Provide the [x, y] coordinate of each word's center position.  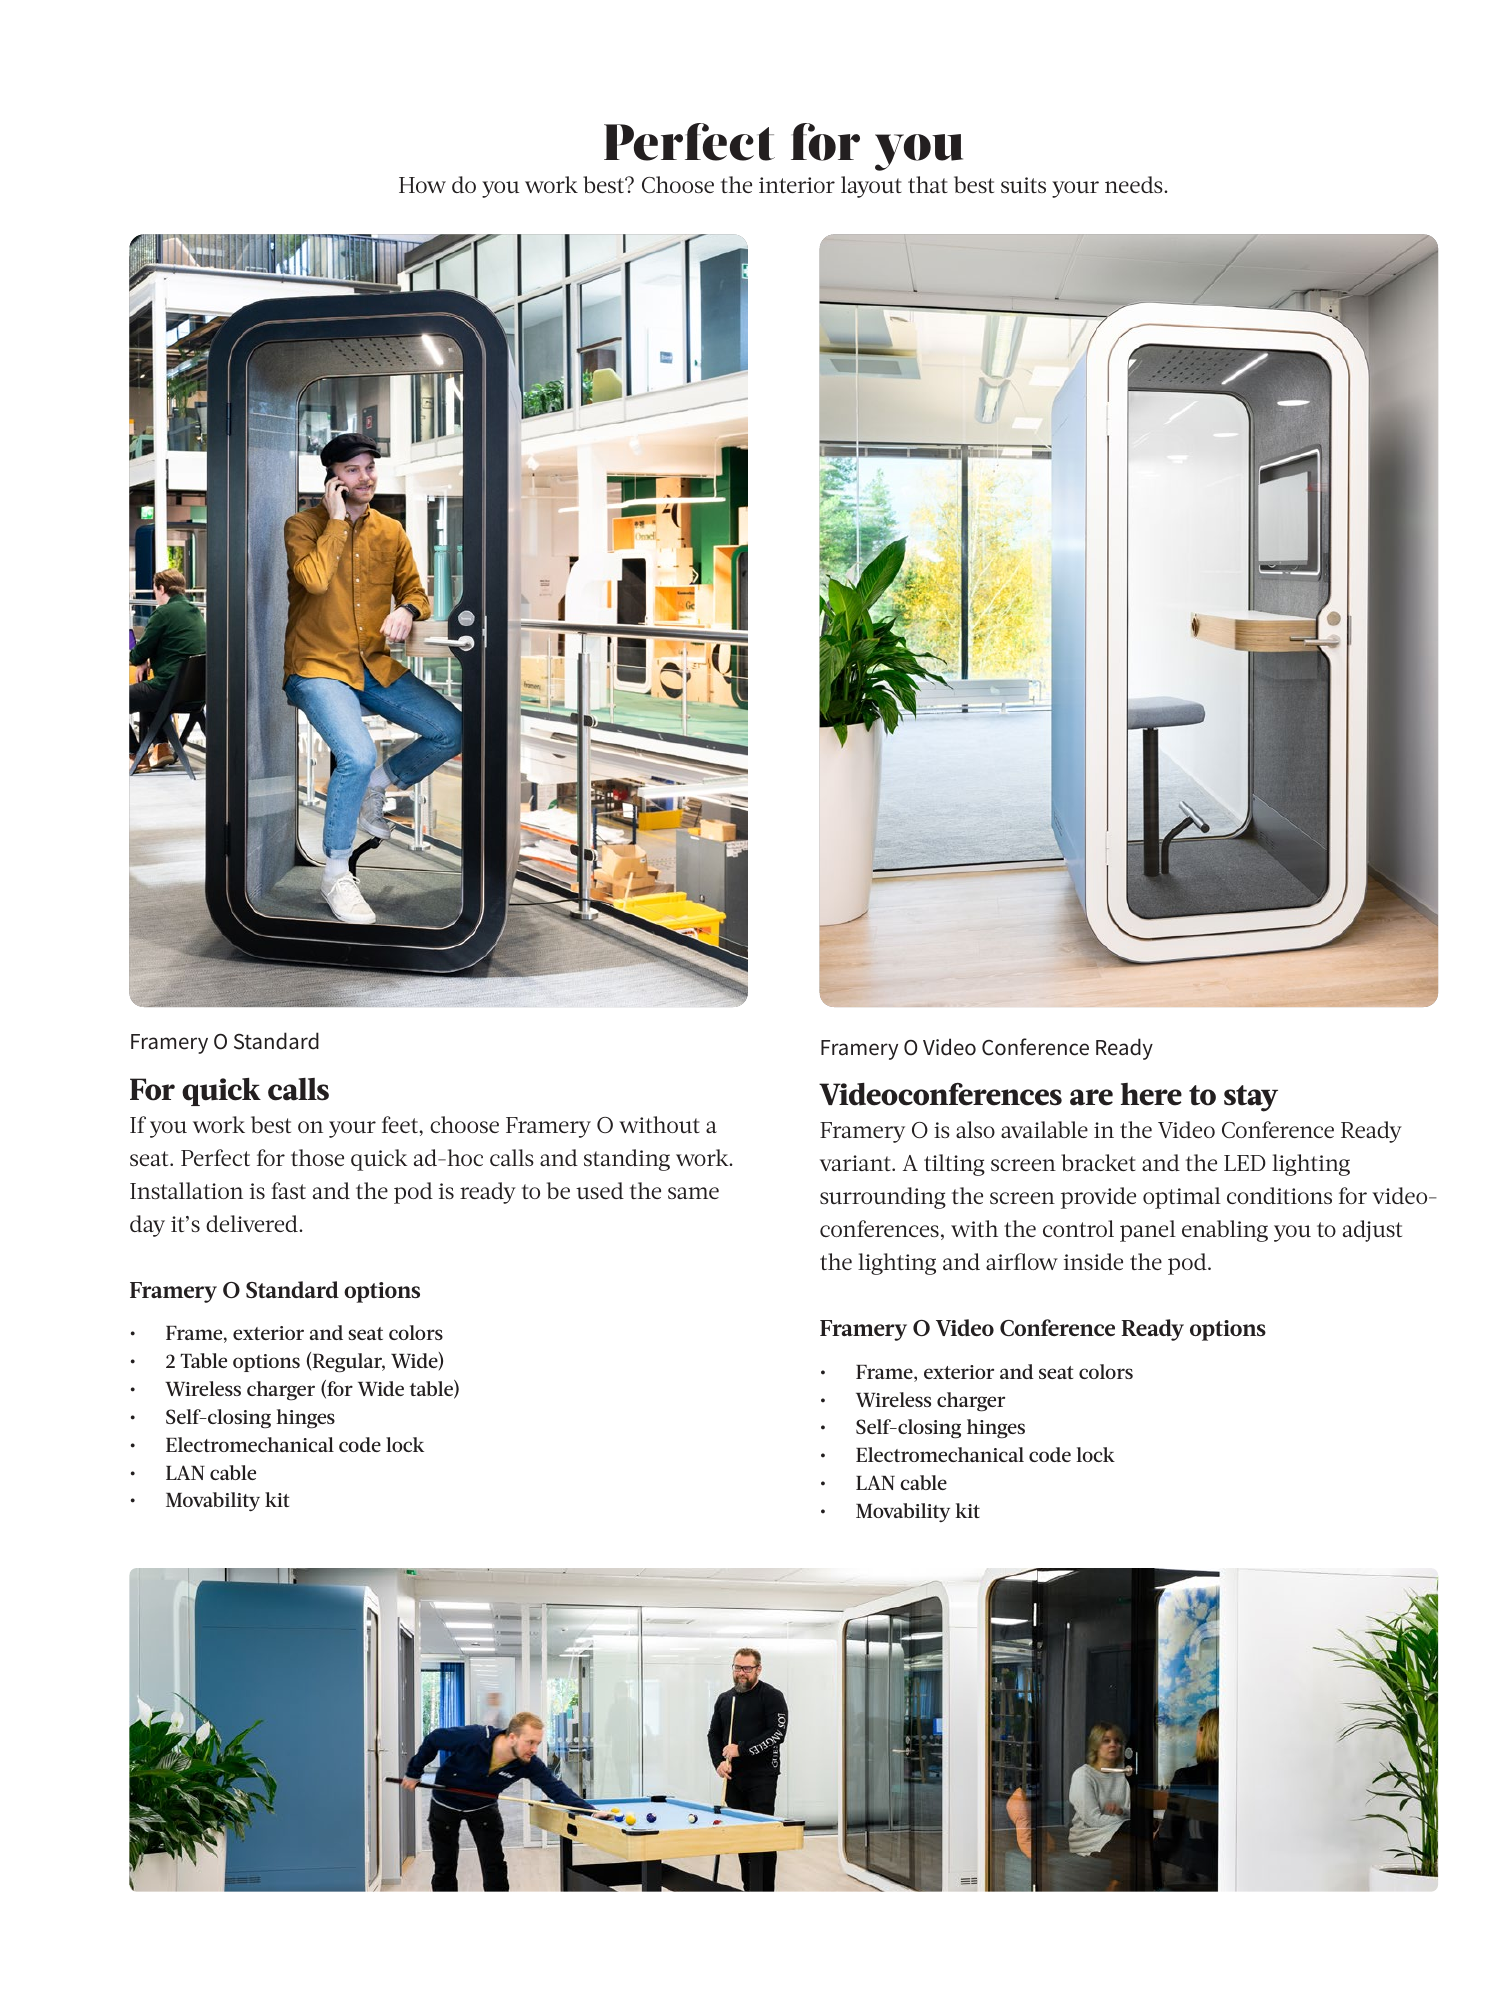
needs [1135, 184]
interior [797, 185]
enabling [1225, 1231]
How [422, 185]
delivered [253, 1223]
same [693, 1193]
